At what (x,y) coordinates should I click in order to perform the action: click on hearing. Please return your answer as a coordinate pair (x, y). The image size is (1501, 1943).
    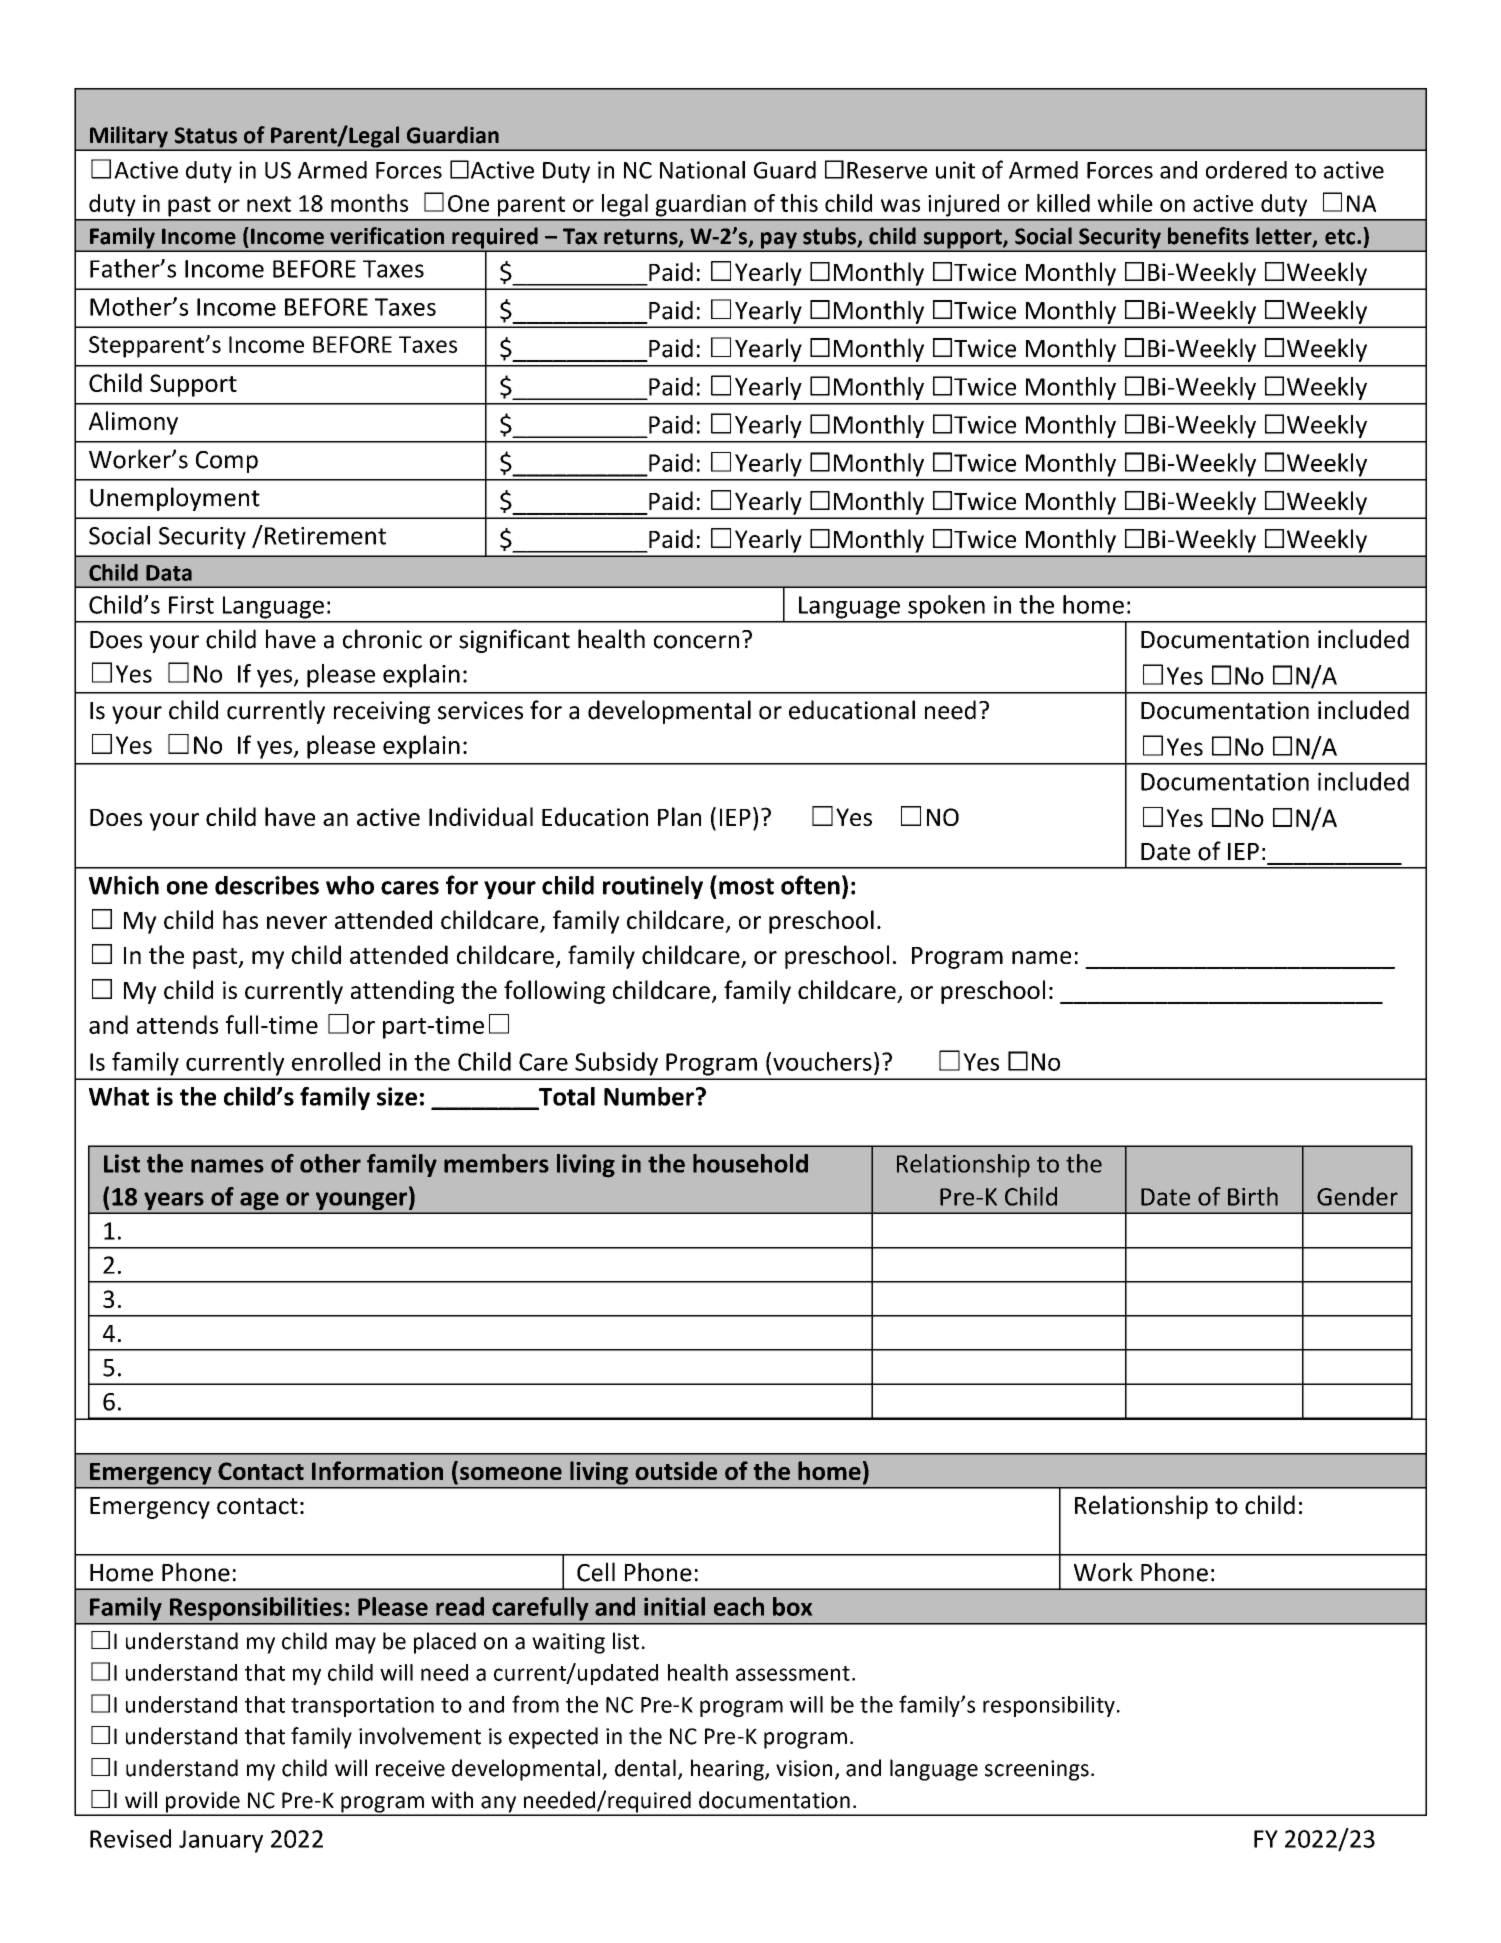
    Looking at the image, I should click on (728, 1770).
